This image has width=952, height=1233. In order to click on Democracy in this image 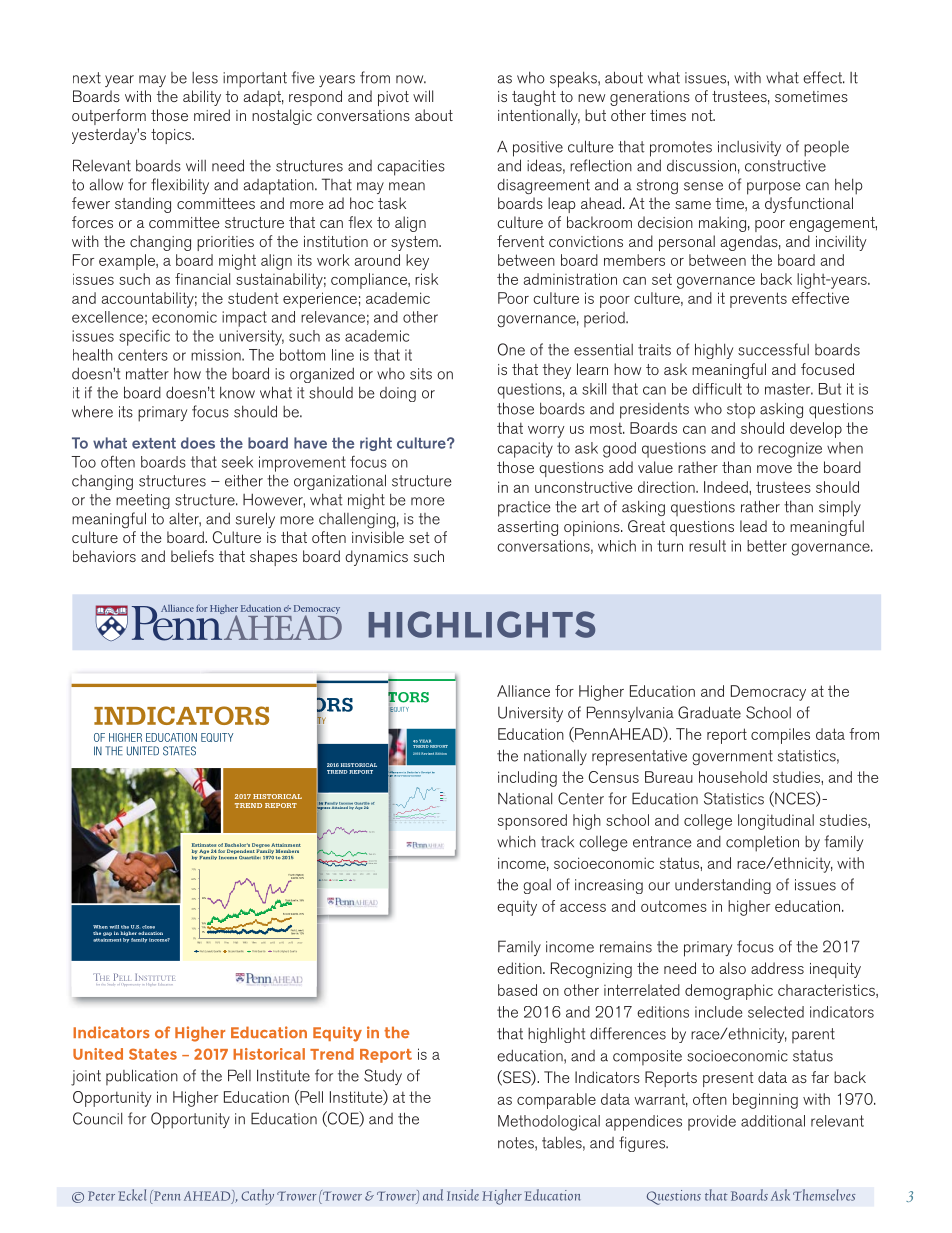, I will do `click(768, 693)`.
